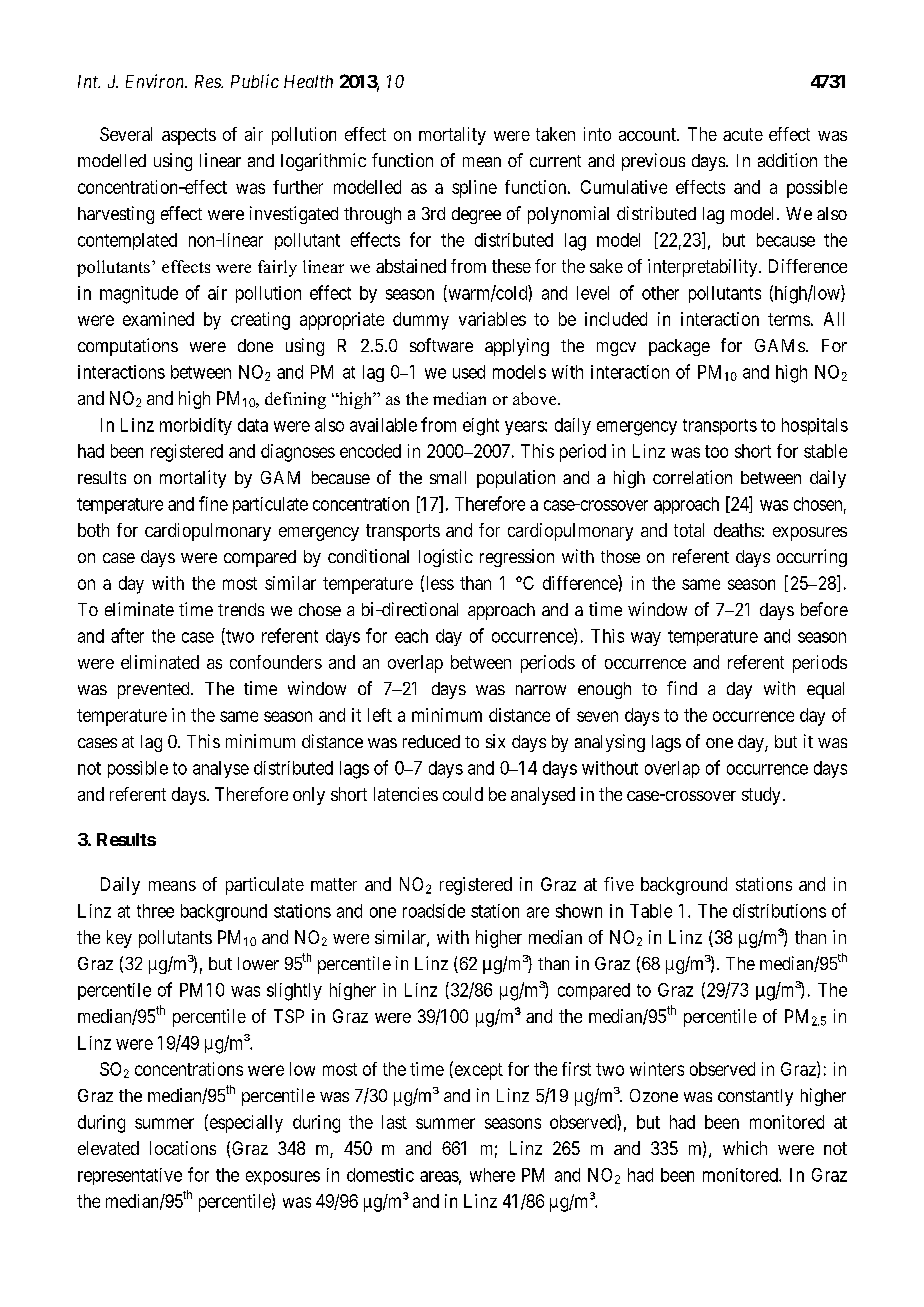  I want to click on each, so click(411, 636).
